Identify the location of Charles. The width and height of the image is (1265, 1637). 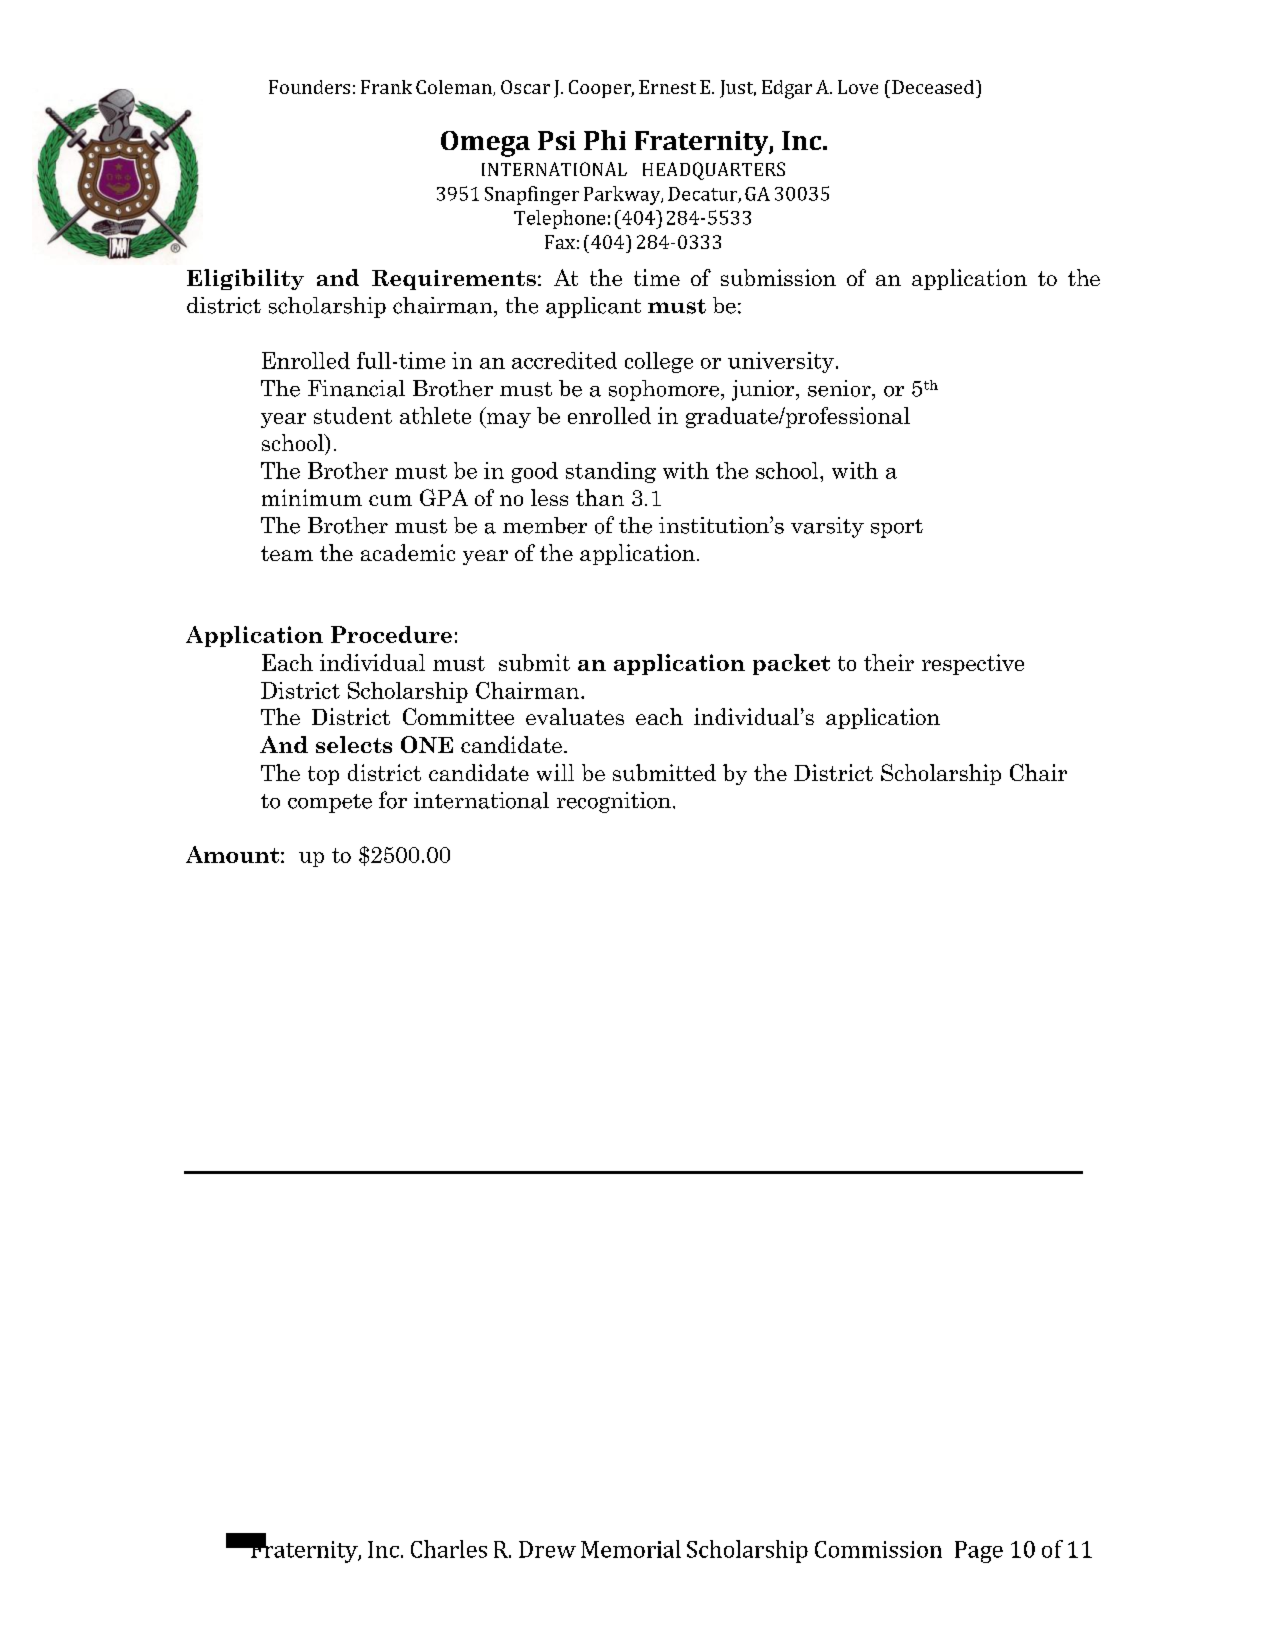
(449, 1549).
